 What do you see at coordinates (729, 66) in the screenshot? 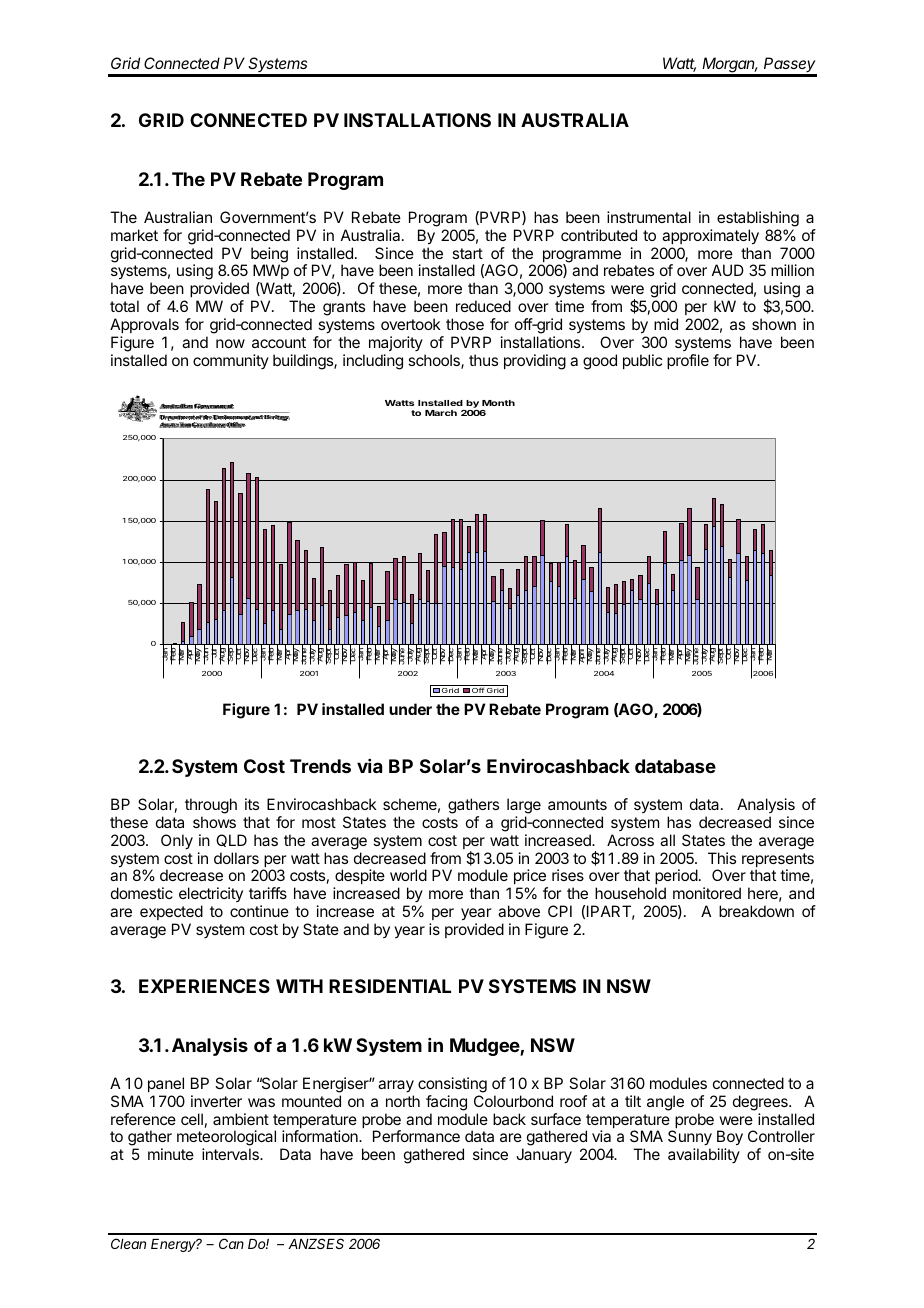
I see `Morgan` at bounding box center [729, 66].
